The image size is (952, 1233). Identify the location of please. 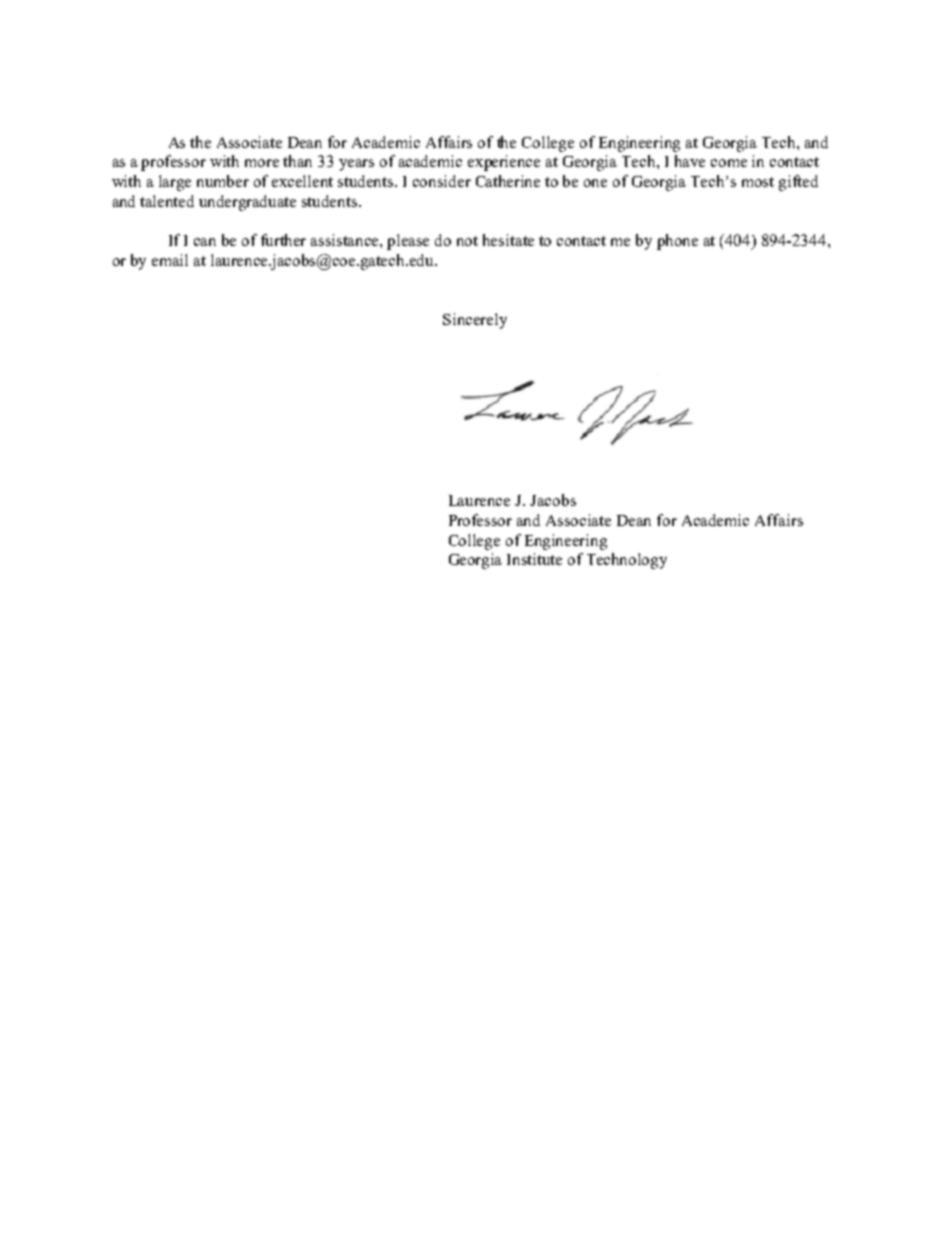
(408, 242).
